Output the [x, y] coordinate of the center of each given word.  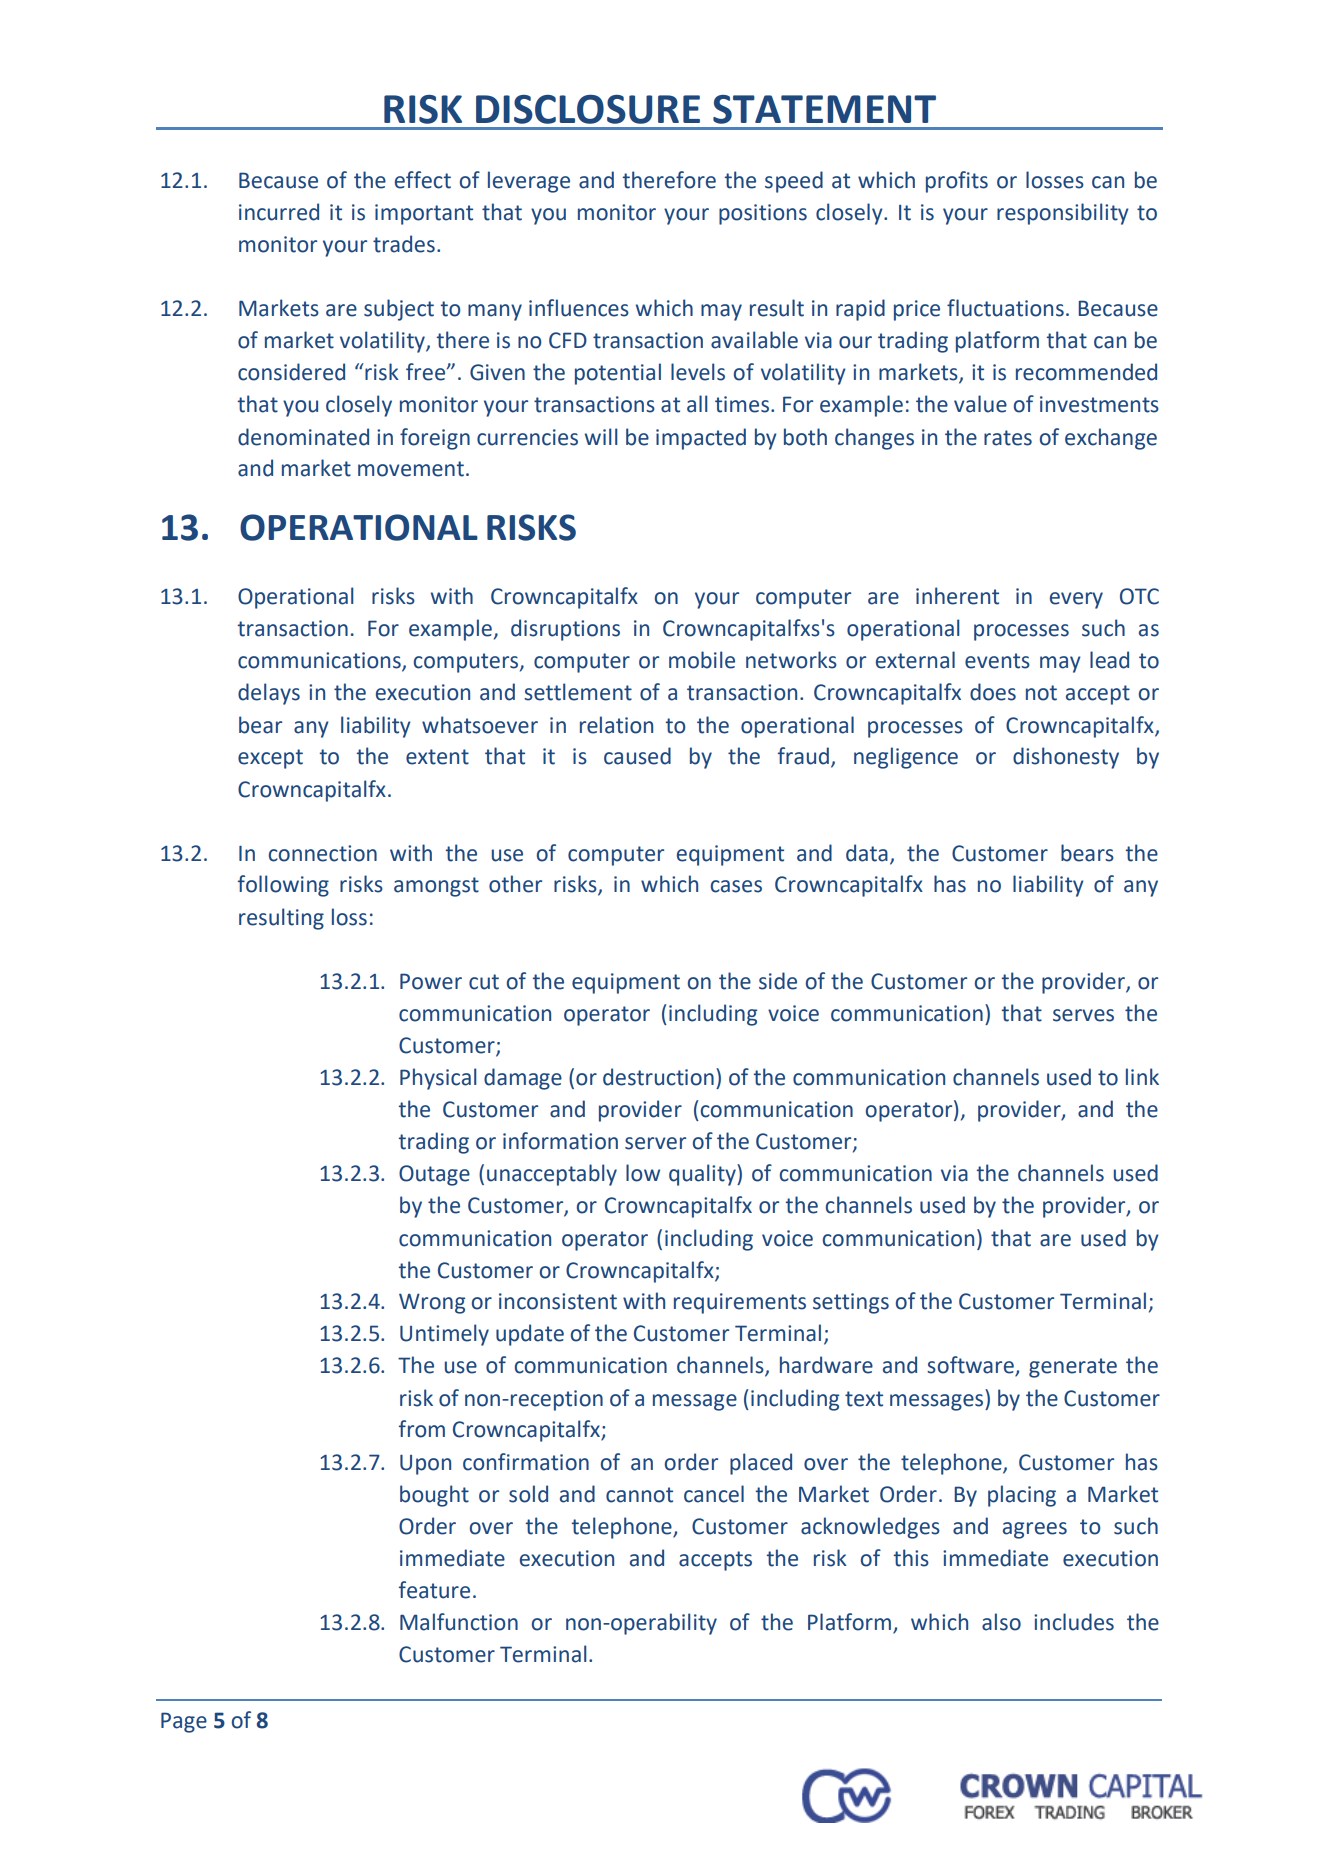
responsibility [1063, 214]
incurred [279, 212]
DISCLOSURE [588, 109]
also [1001, 1622]
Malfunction [459, 1622]
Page [184, 1722]
